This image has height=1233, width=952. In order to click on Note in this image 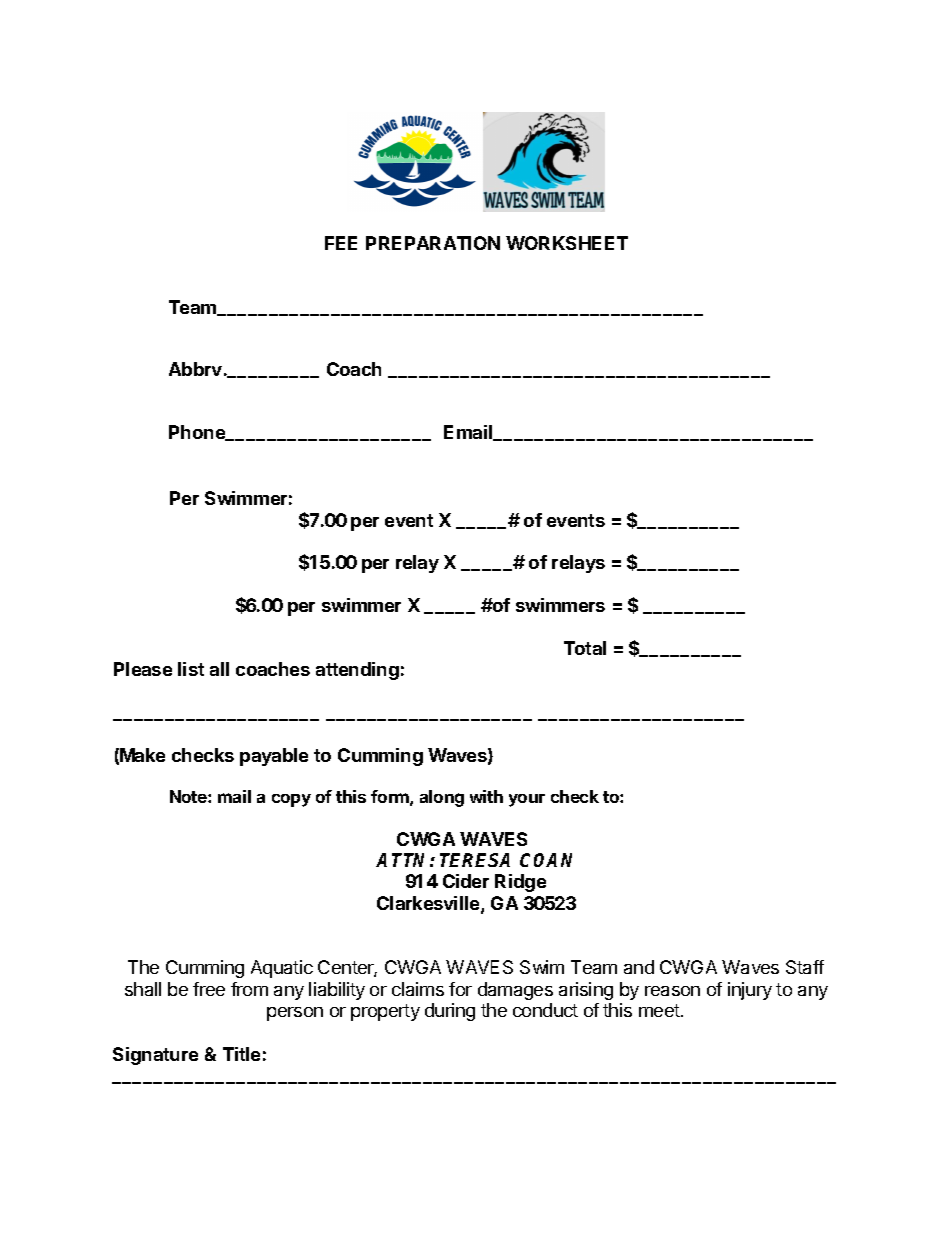, I will do `click(189, 796)`.
